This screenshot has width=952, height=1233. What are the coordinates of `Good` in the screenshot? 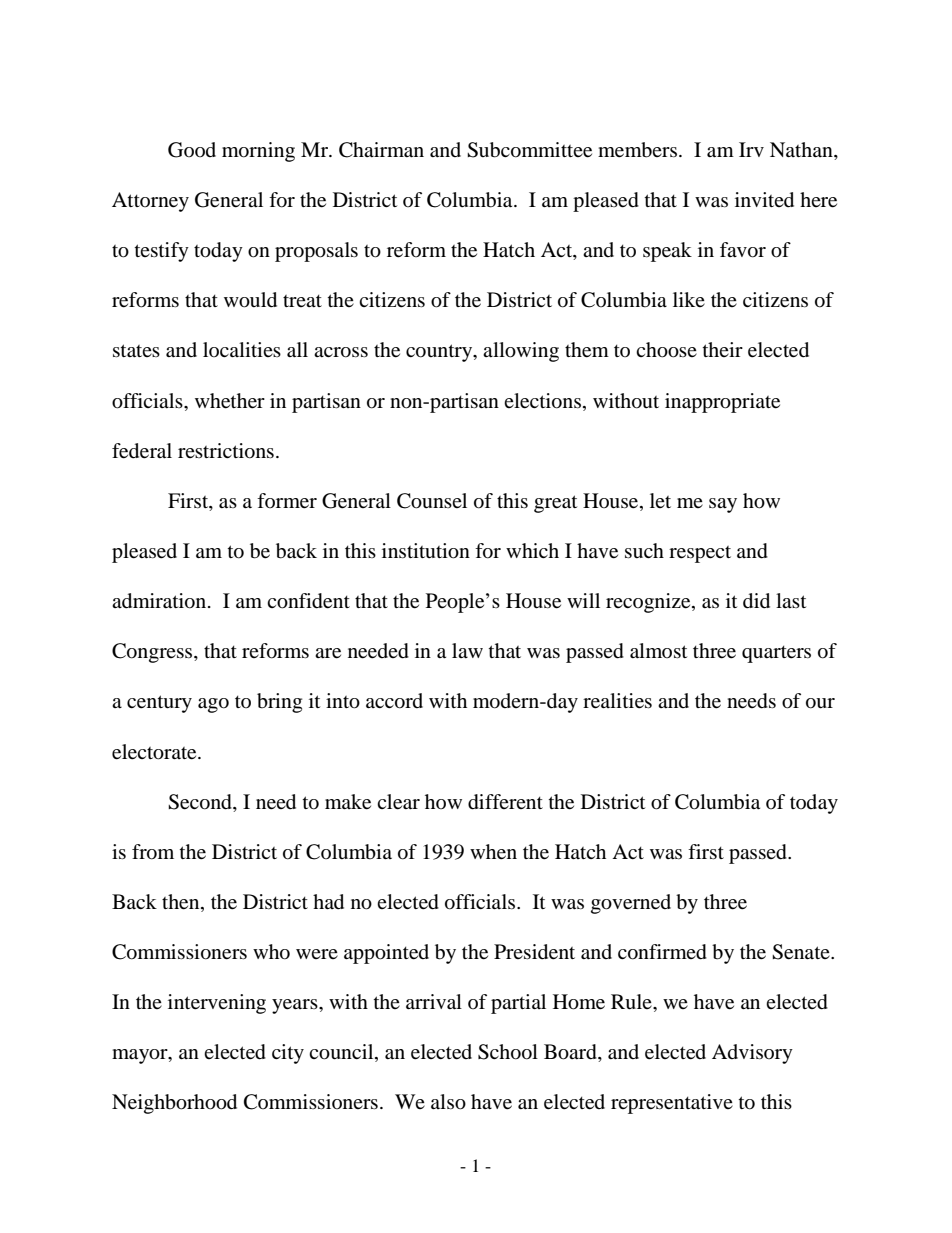 It's located at (192, 150).
